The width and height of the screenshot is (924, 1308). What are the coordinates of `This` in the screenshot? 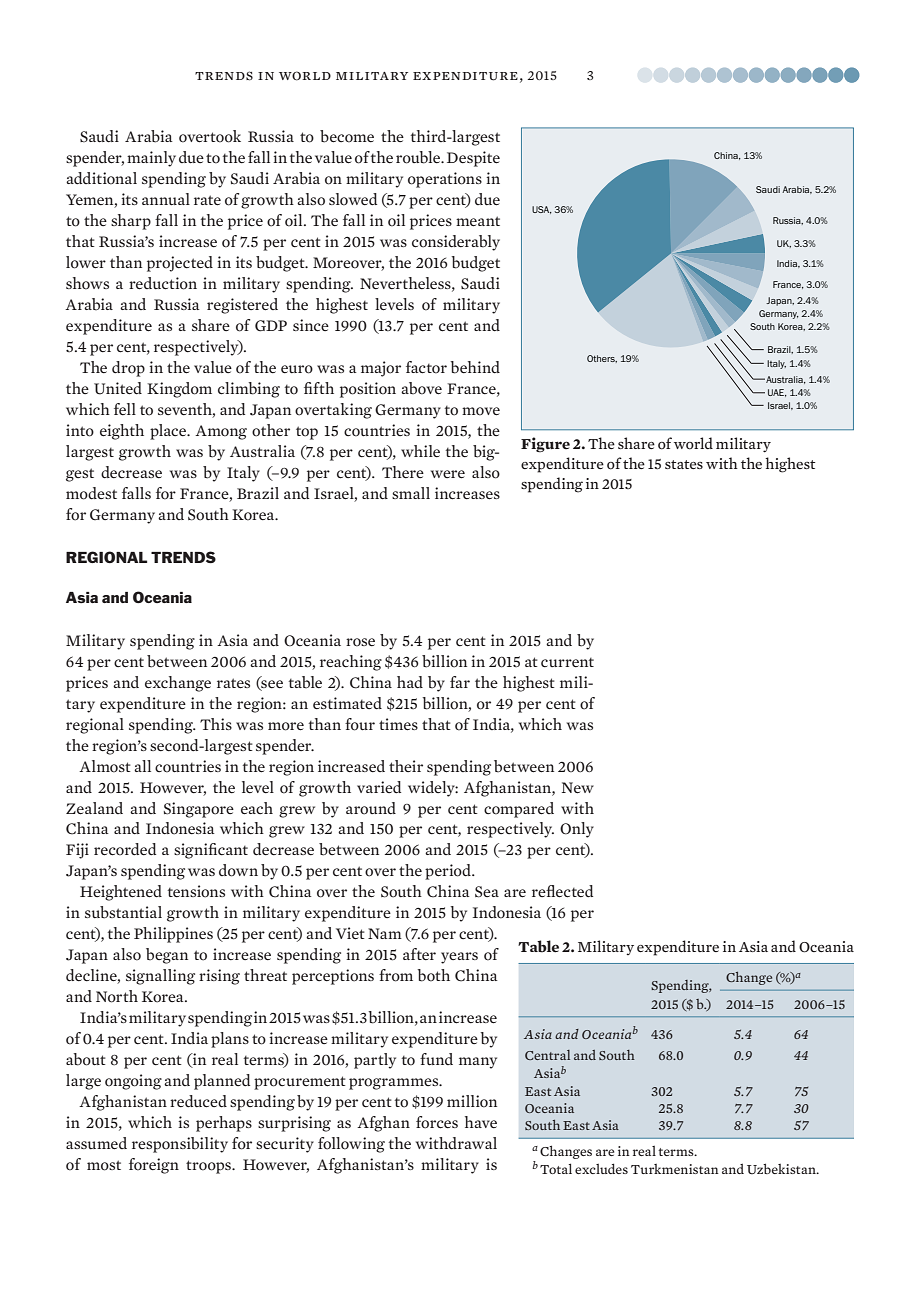 It's located at (216, 724).
